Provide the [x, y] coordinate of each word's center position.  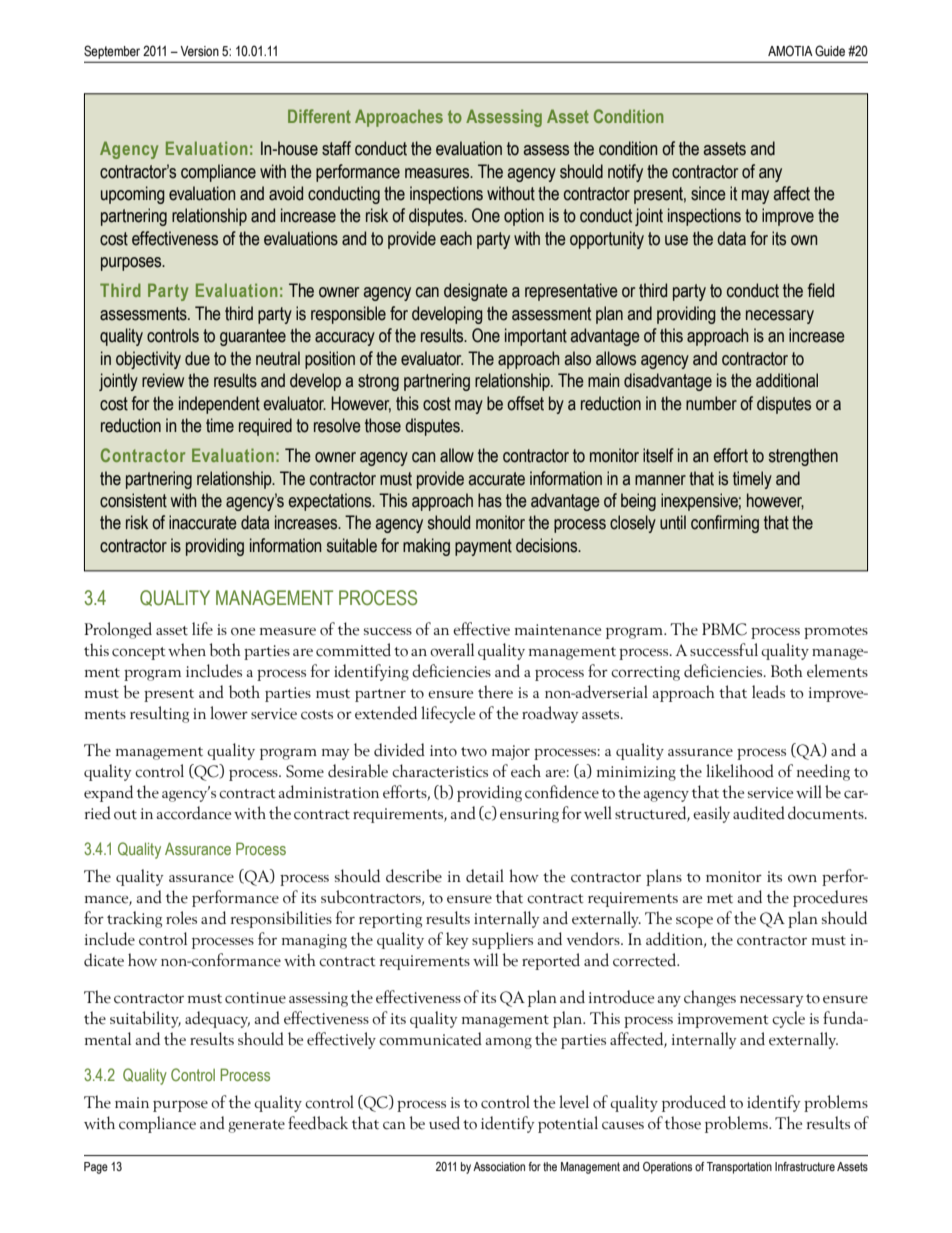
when [187, 650]
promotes [836, 632]
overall [452, 650]
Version [199, 51]
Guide [830, 50]
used [444, 1123]
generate [256, 1126]
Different [319, 116]
